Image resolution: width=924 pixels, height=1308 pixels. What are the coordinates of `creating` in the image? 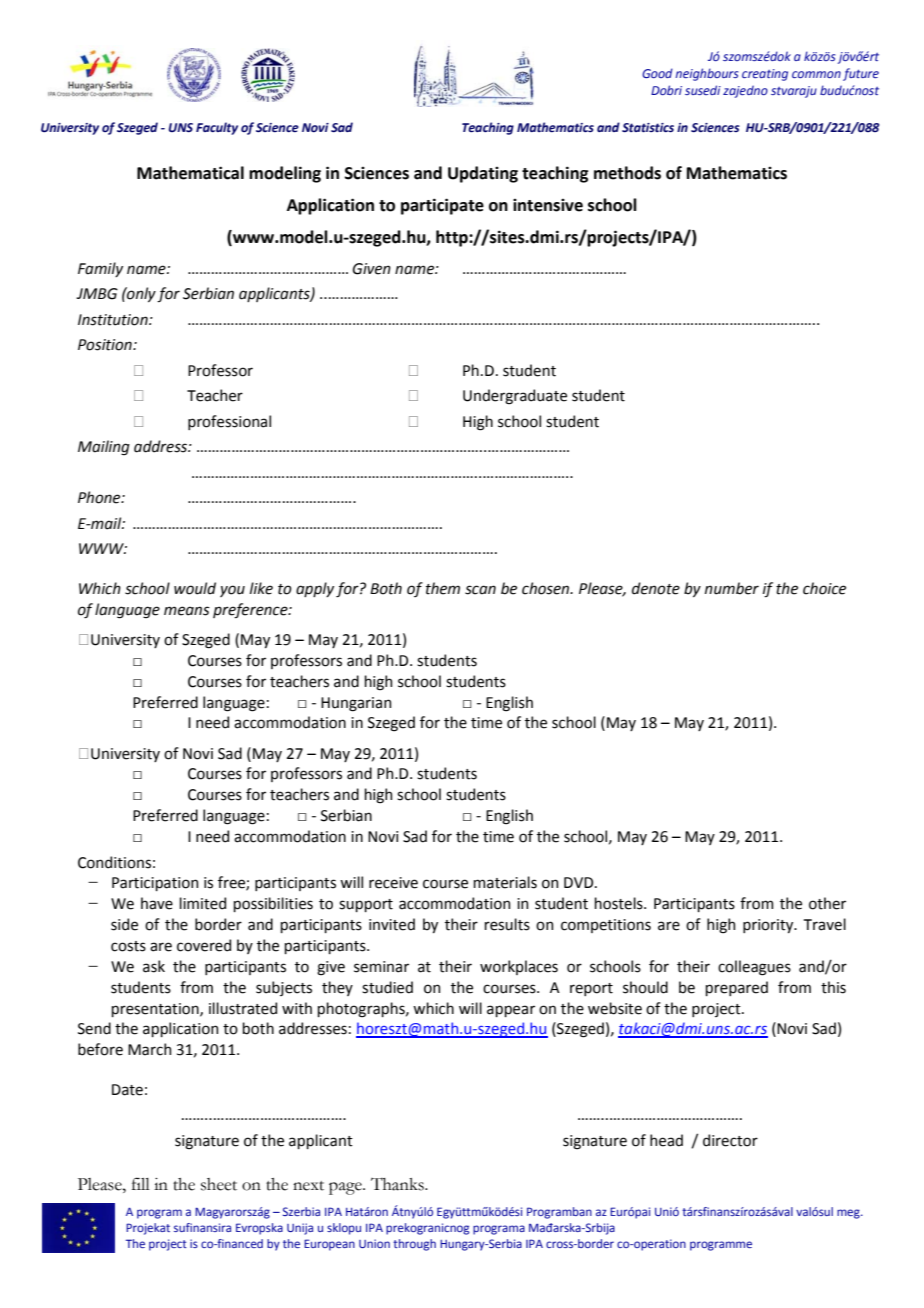 It's located at (765, 75).
